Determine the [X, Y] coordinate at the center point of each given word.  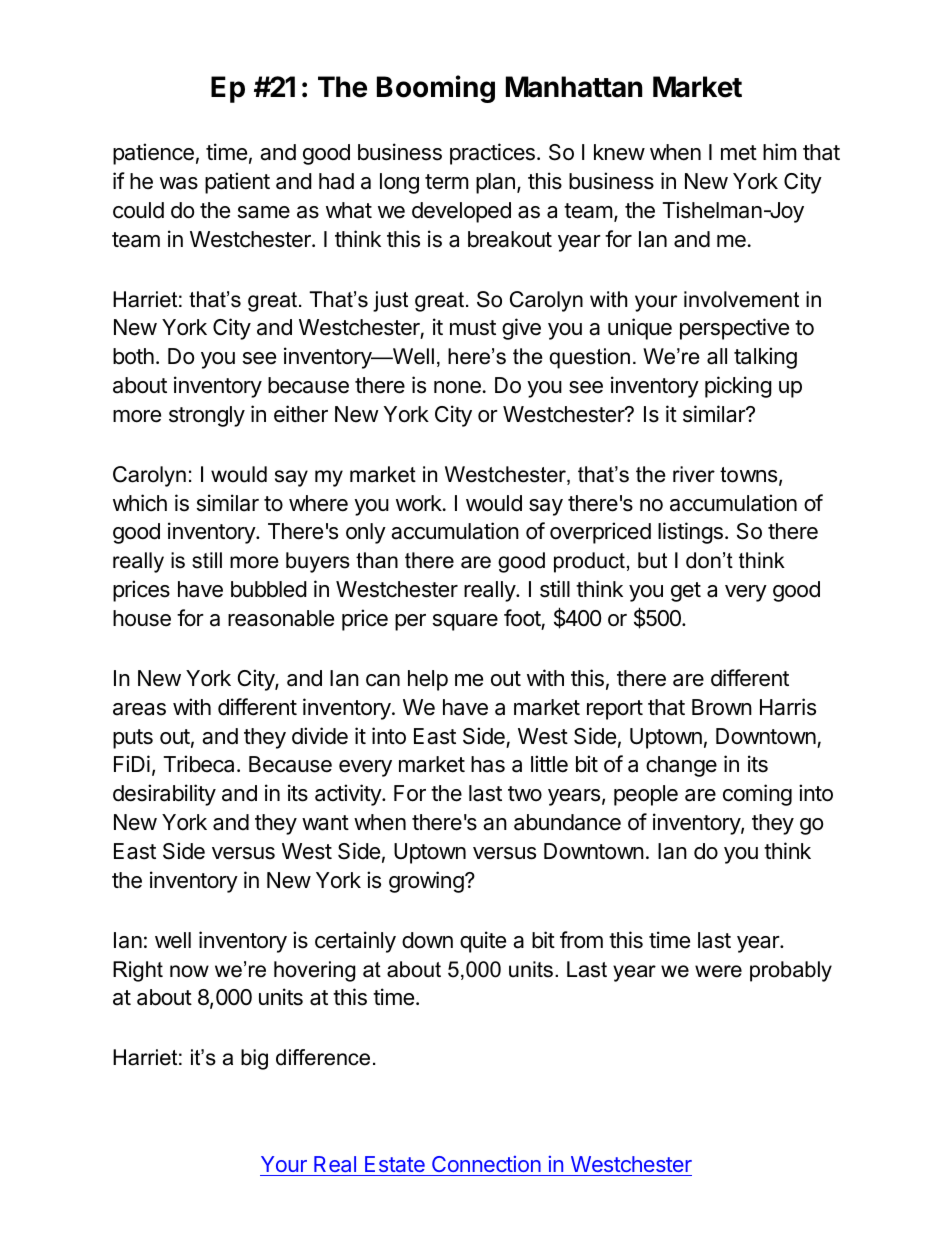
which [140, 503]
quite [483, 942]
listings [690, 533]
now [189, 971]
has [488, 764]
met [739, 153]
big [254, 1059]
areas [139, 709]
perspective [734, 329]
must [473, 328]
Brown [722, 707]
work [420, 503]
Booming [436, 89]
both [133, 356]
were [718, 971]
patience [153, 154]
